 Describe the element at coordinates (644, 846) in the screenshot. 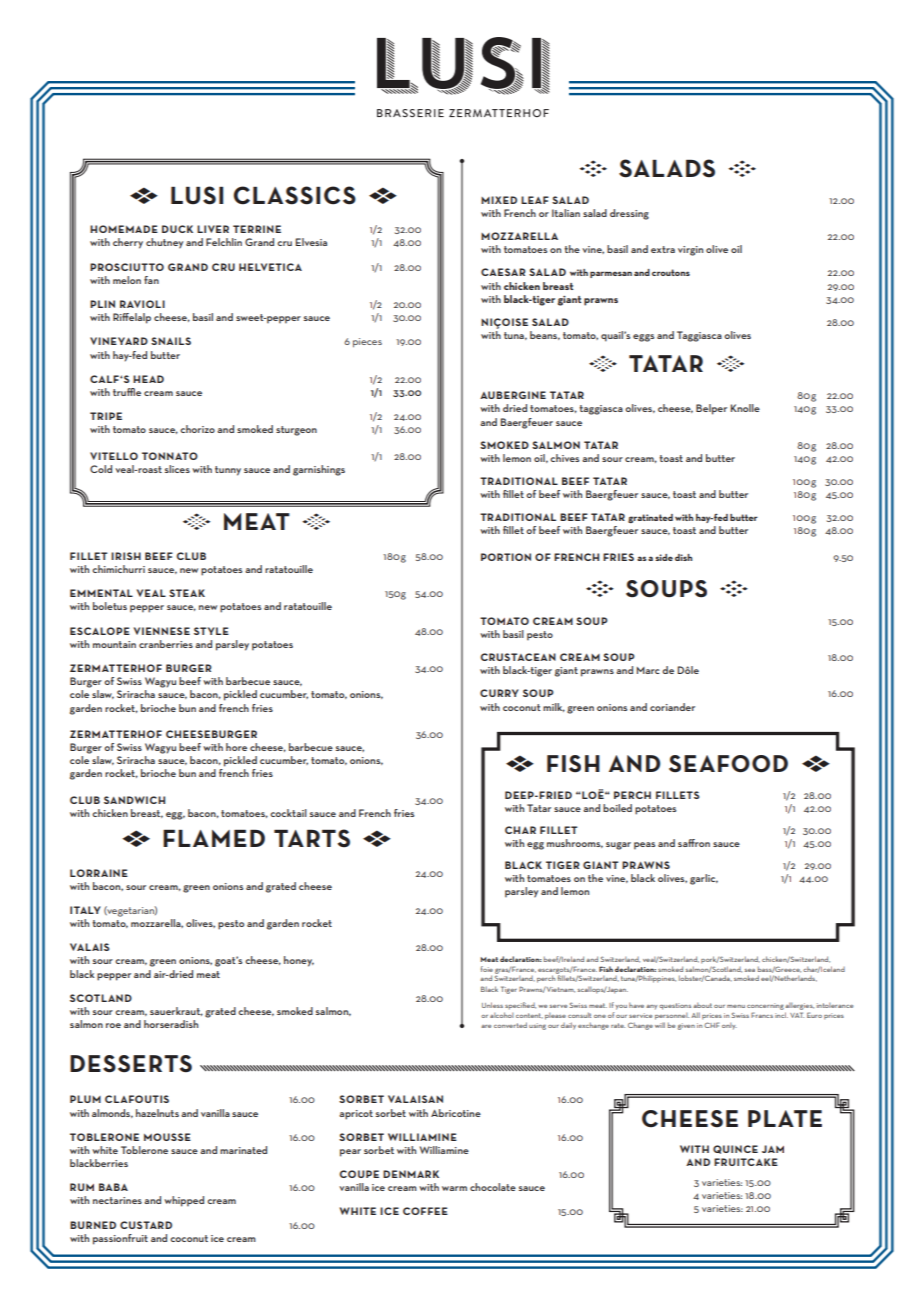

I see `peas` at that location.
